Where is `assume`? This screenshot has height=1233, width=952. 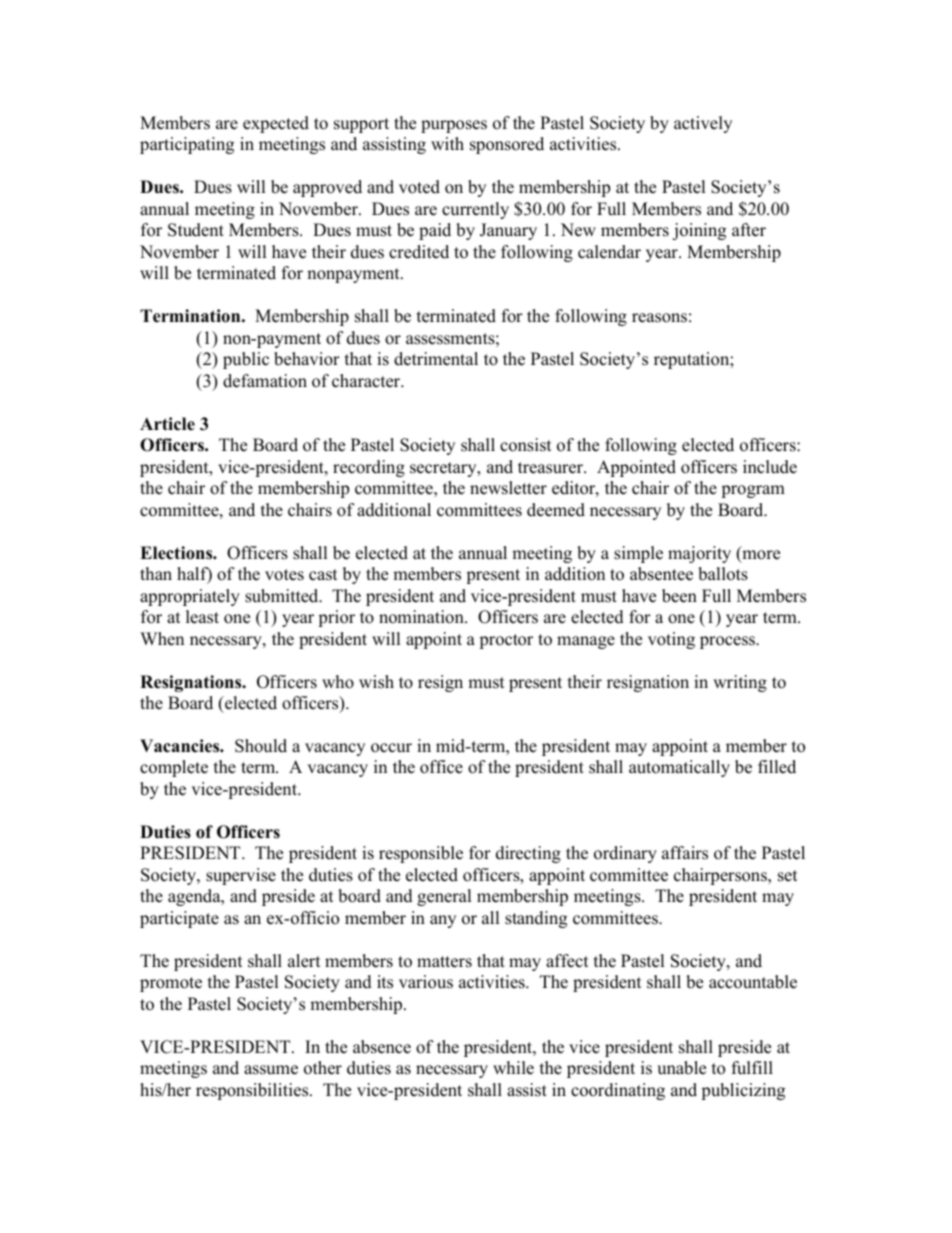 assume is located at coordinates (271, 1070).
